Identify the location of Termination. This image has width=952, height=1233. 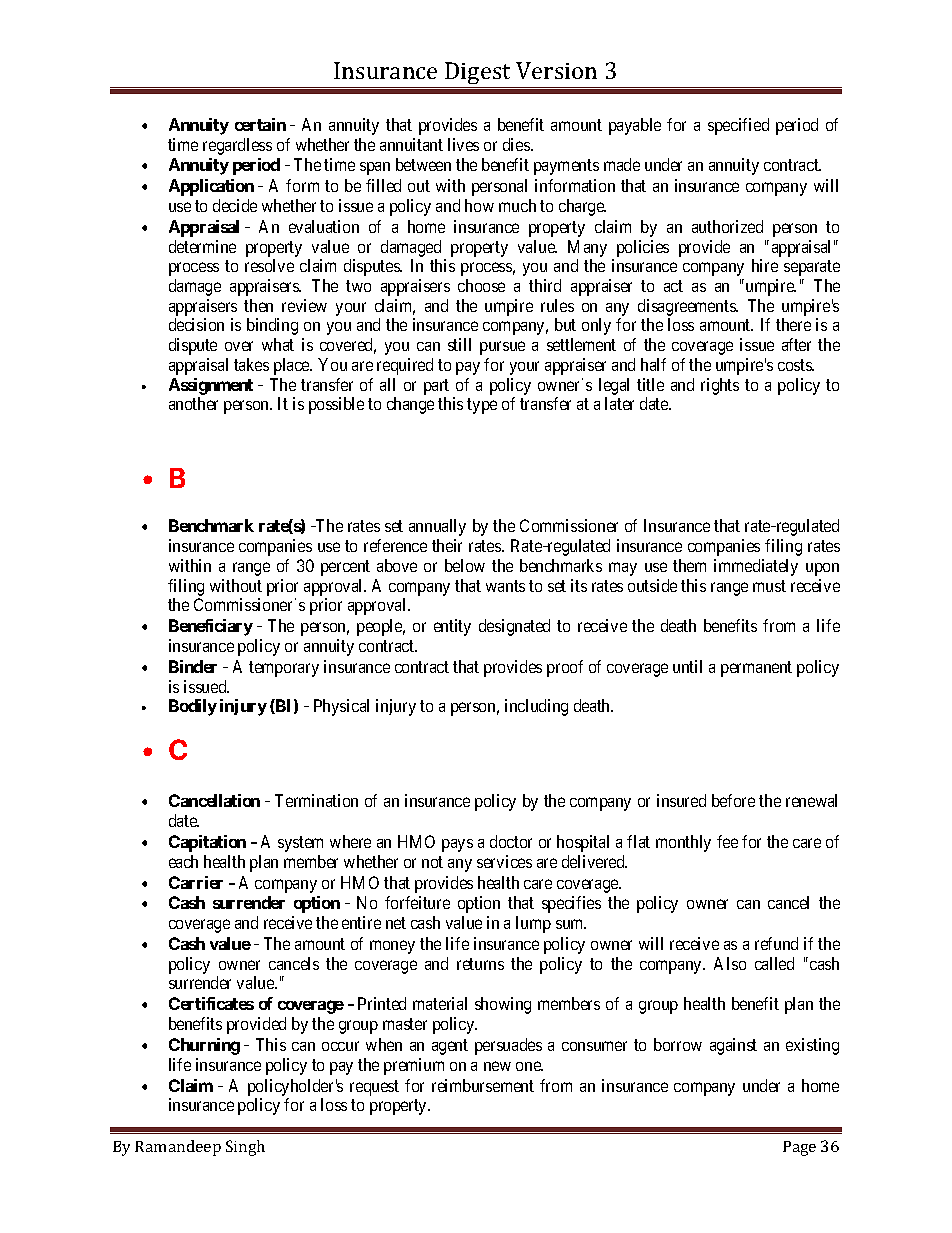
(316, 800).
